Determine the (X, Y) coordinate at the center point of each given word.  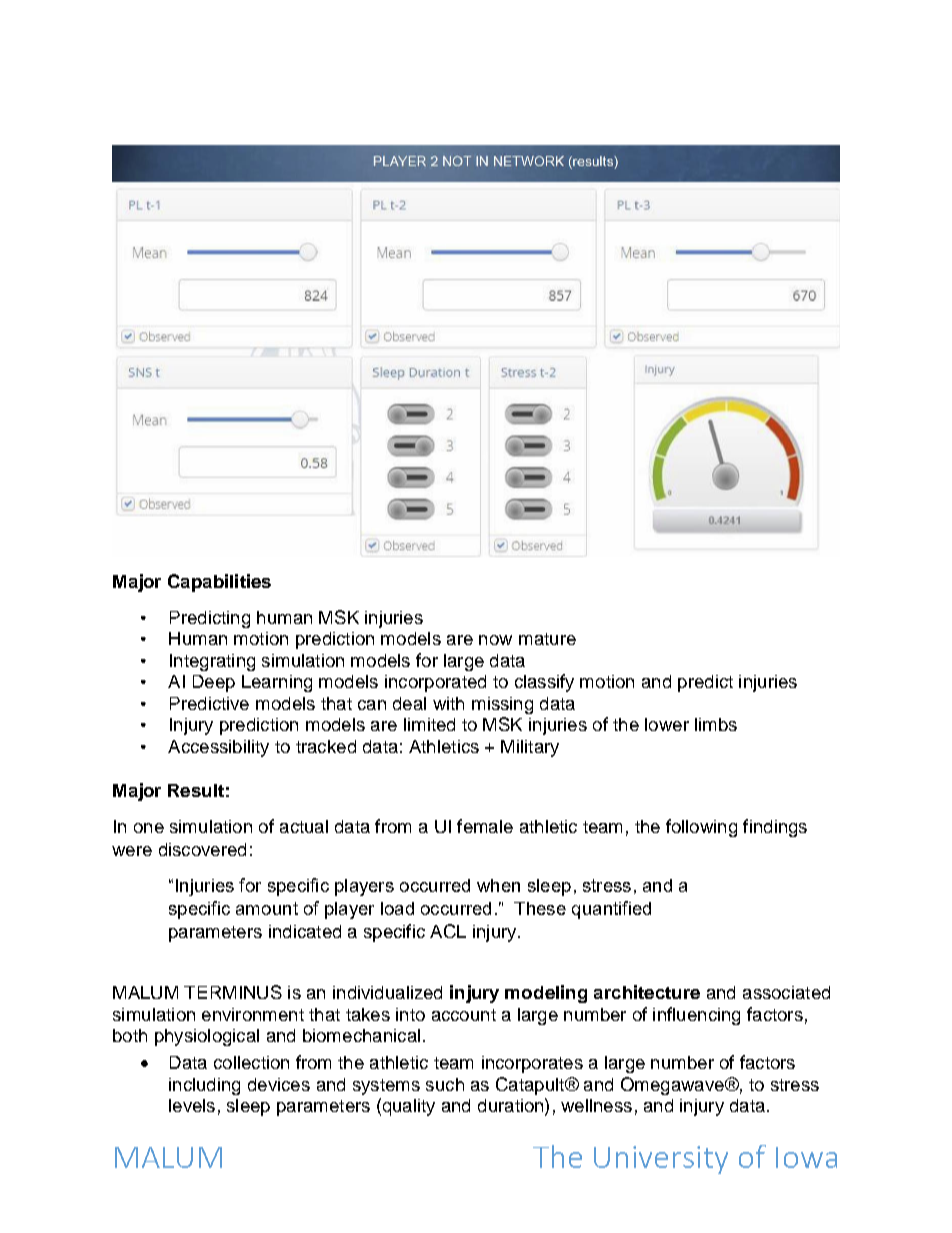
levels (192, 1105)
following (701, 828)
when (498, 885)
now (495, 640)
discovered (202, 849)
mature (547, 639)
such (445, 1084)
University (661, 1160)
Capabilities (219, 583)
